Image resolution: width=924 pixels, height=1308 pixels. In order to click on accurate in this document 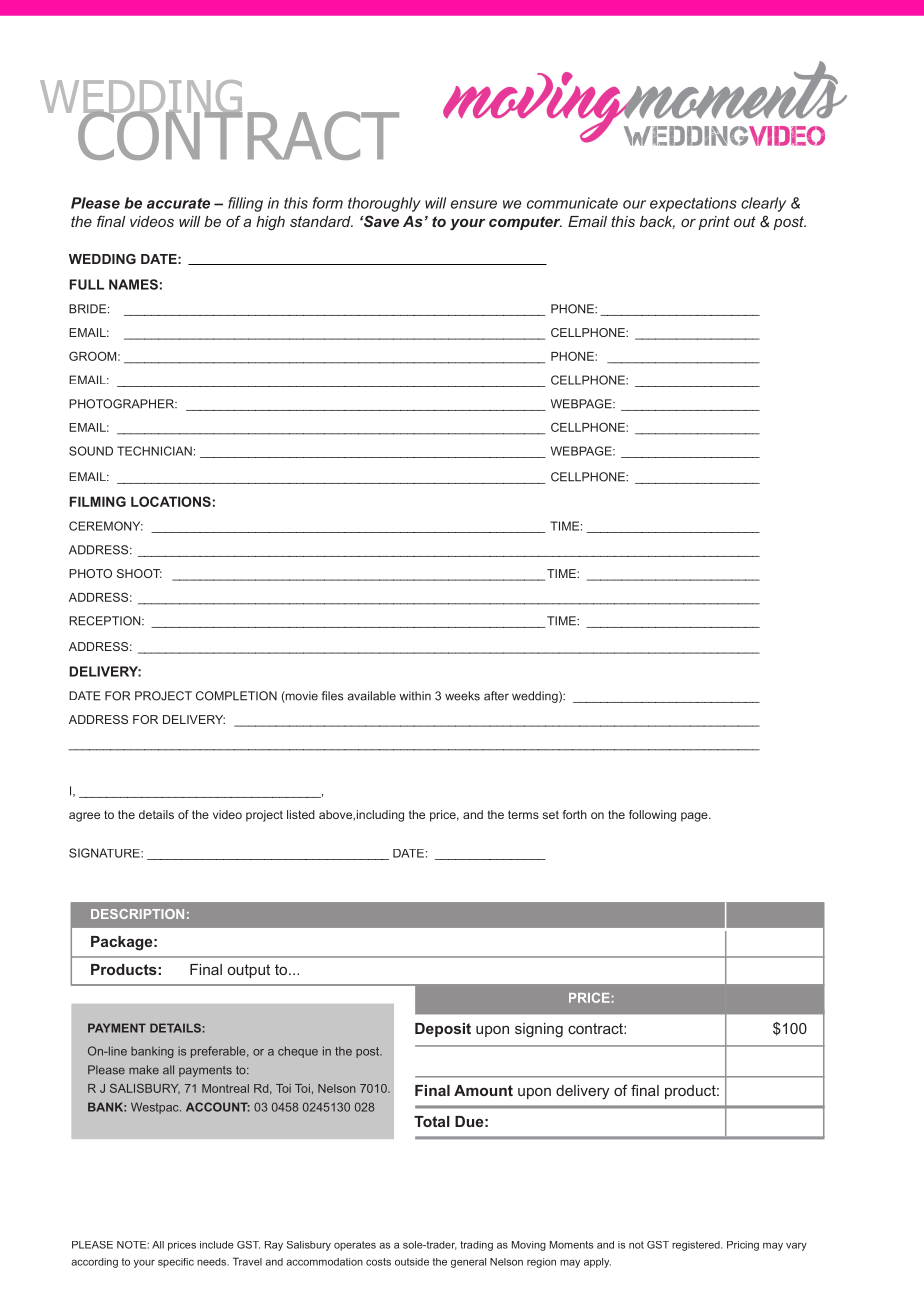, I will do `click(178, 203)`.
